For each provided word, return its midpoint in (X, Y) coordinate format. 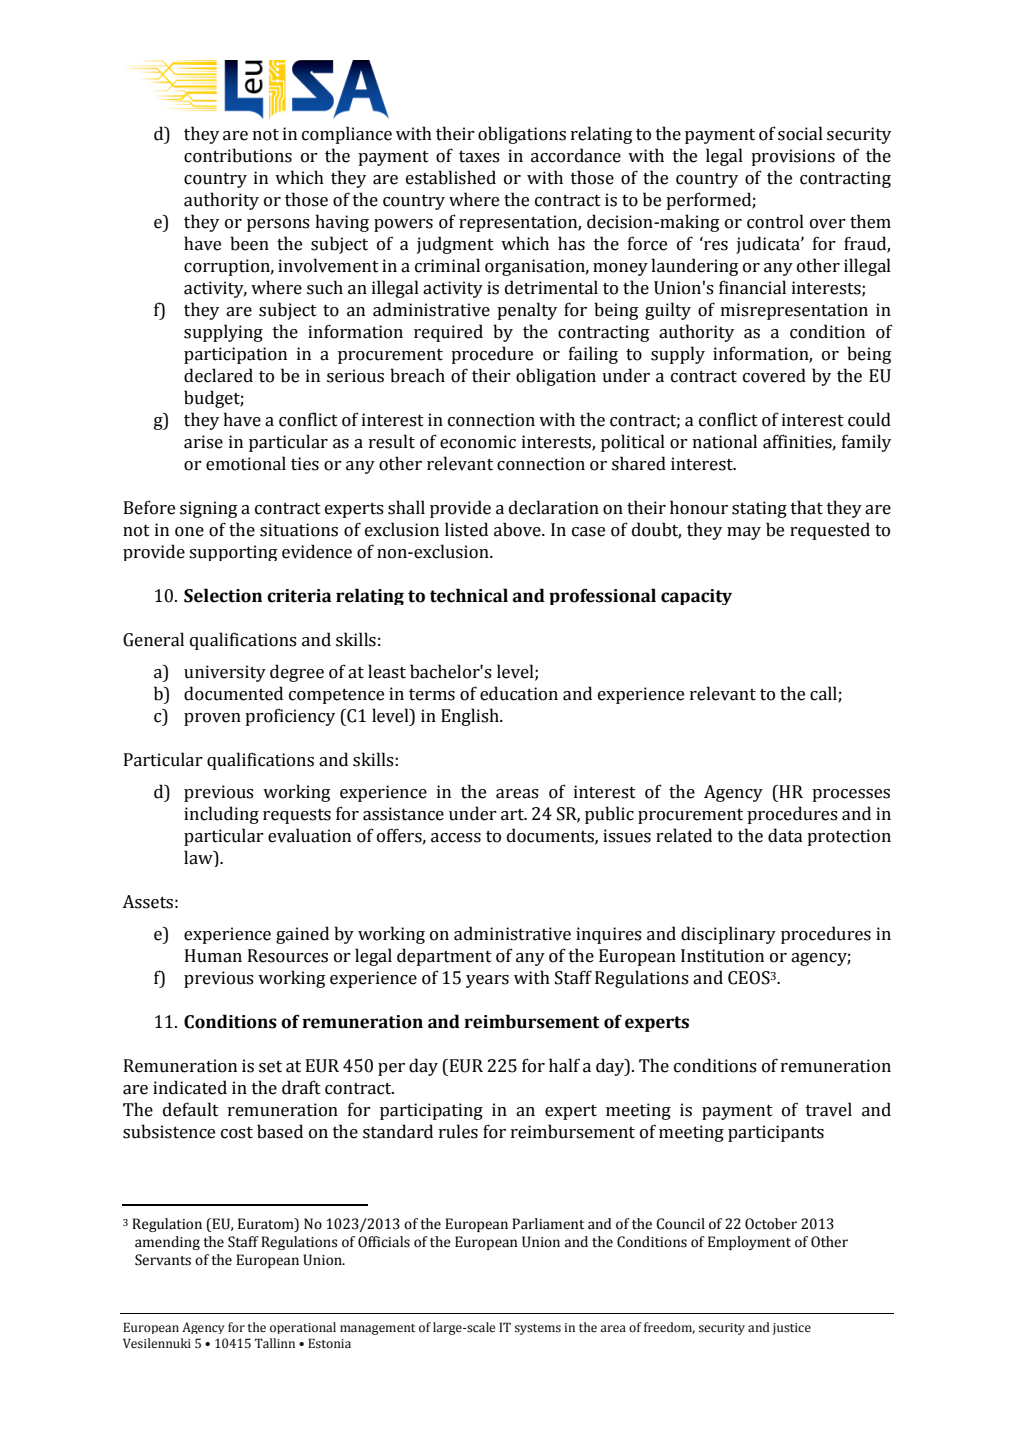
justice (792, 1329)
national (725, 441)
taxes (479, 157)
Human (213, 956)
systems (538, 1329)
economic (478, 442)
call (824, 694)
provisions (793, 157)
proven (212, 719)
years (487, 981)
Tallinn (275, 1343)
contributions (238, 155)
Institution (722, 956)
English (471, 717)
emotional (246, 463)
